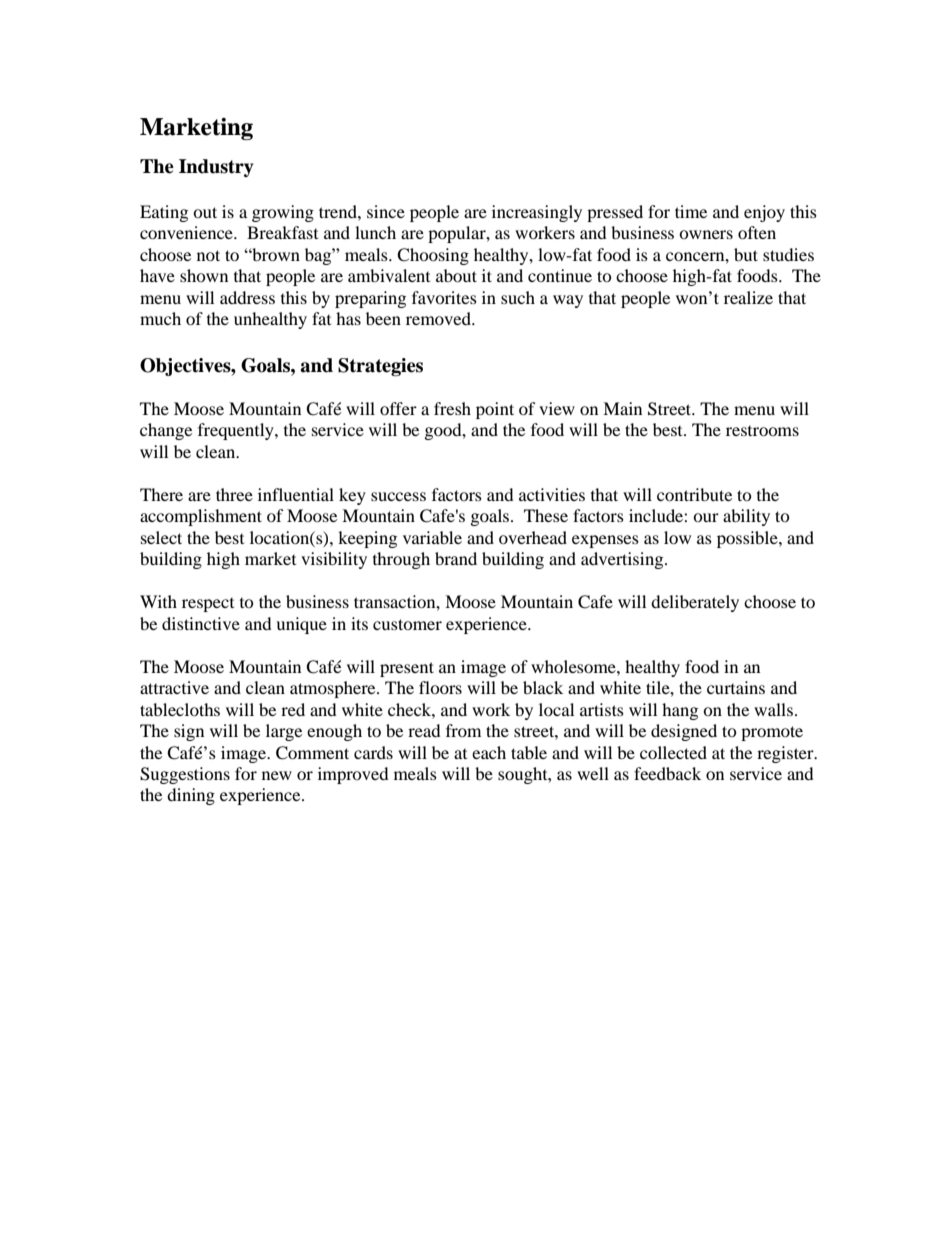 The width and height of the document is (952, 1233). What do you see at coordinates (695, 603) in the document?
I see `deliberately` at bounding box center [695, 603].
